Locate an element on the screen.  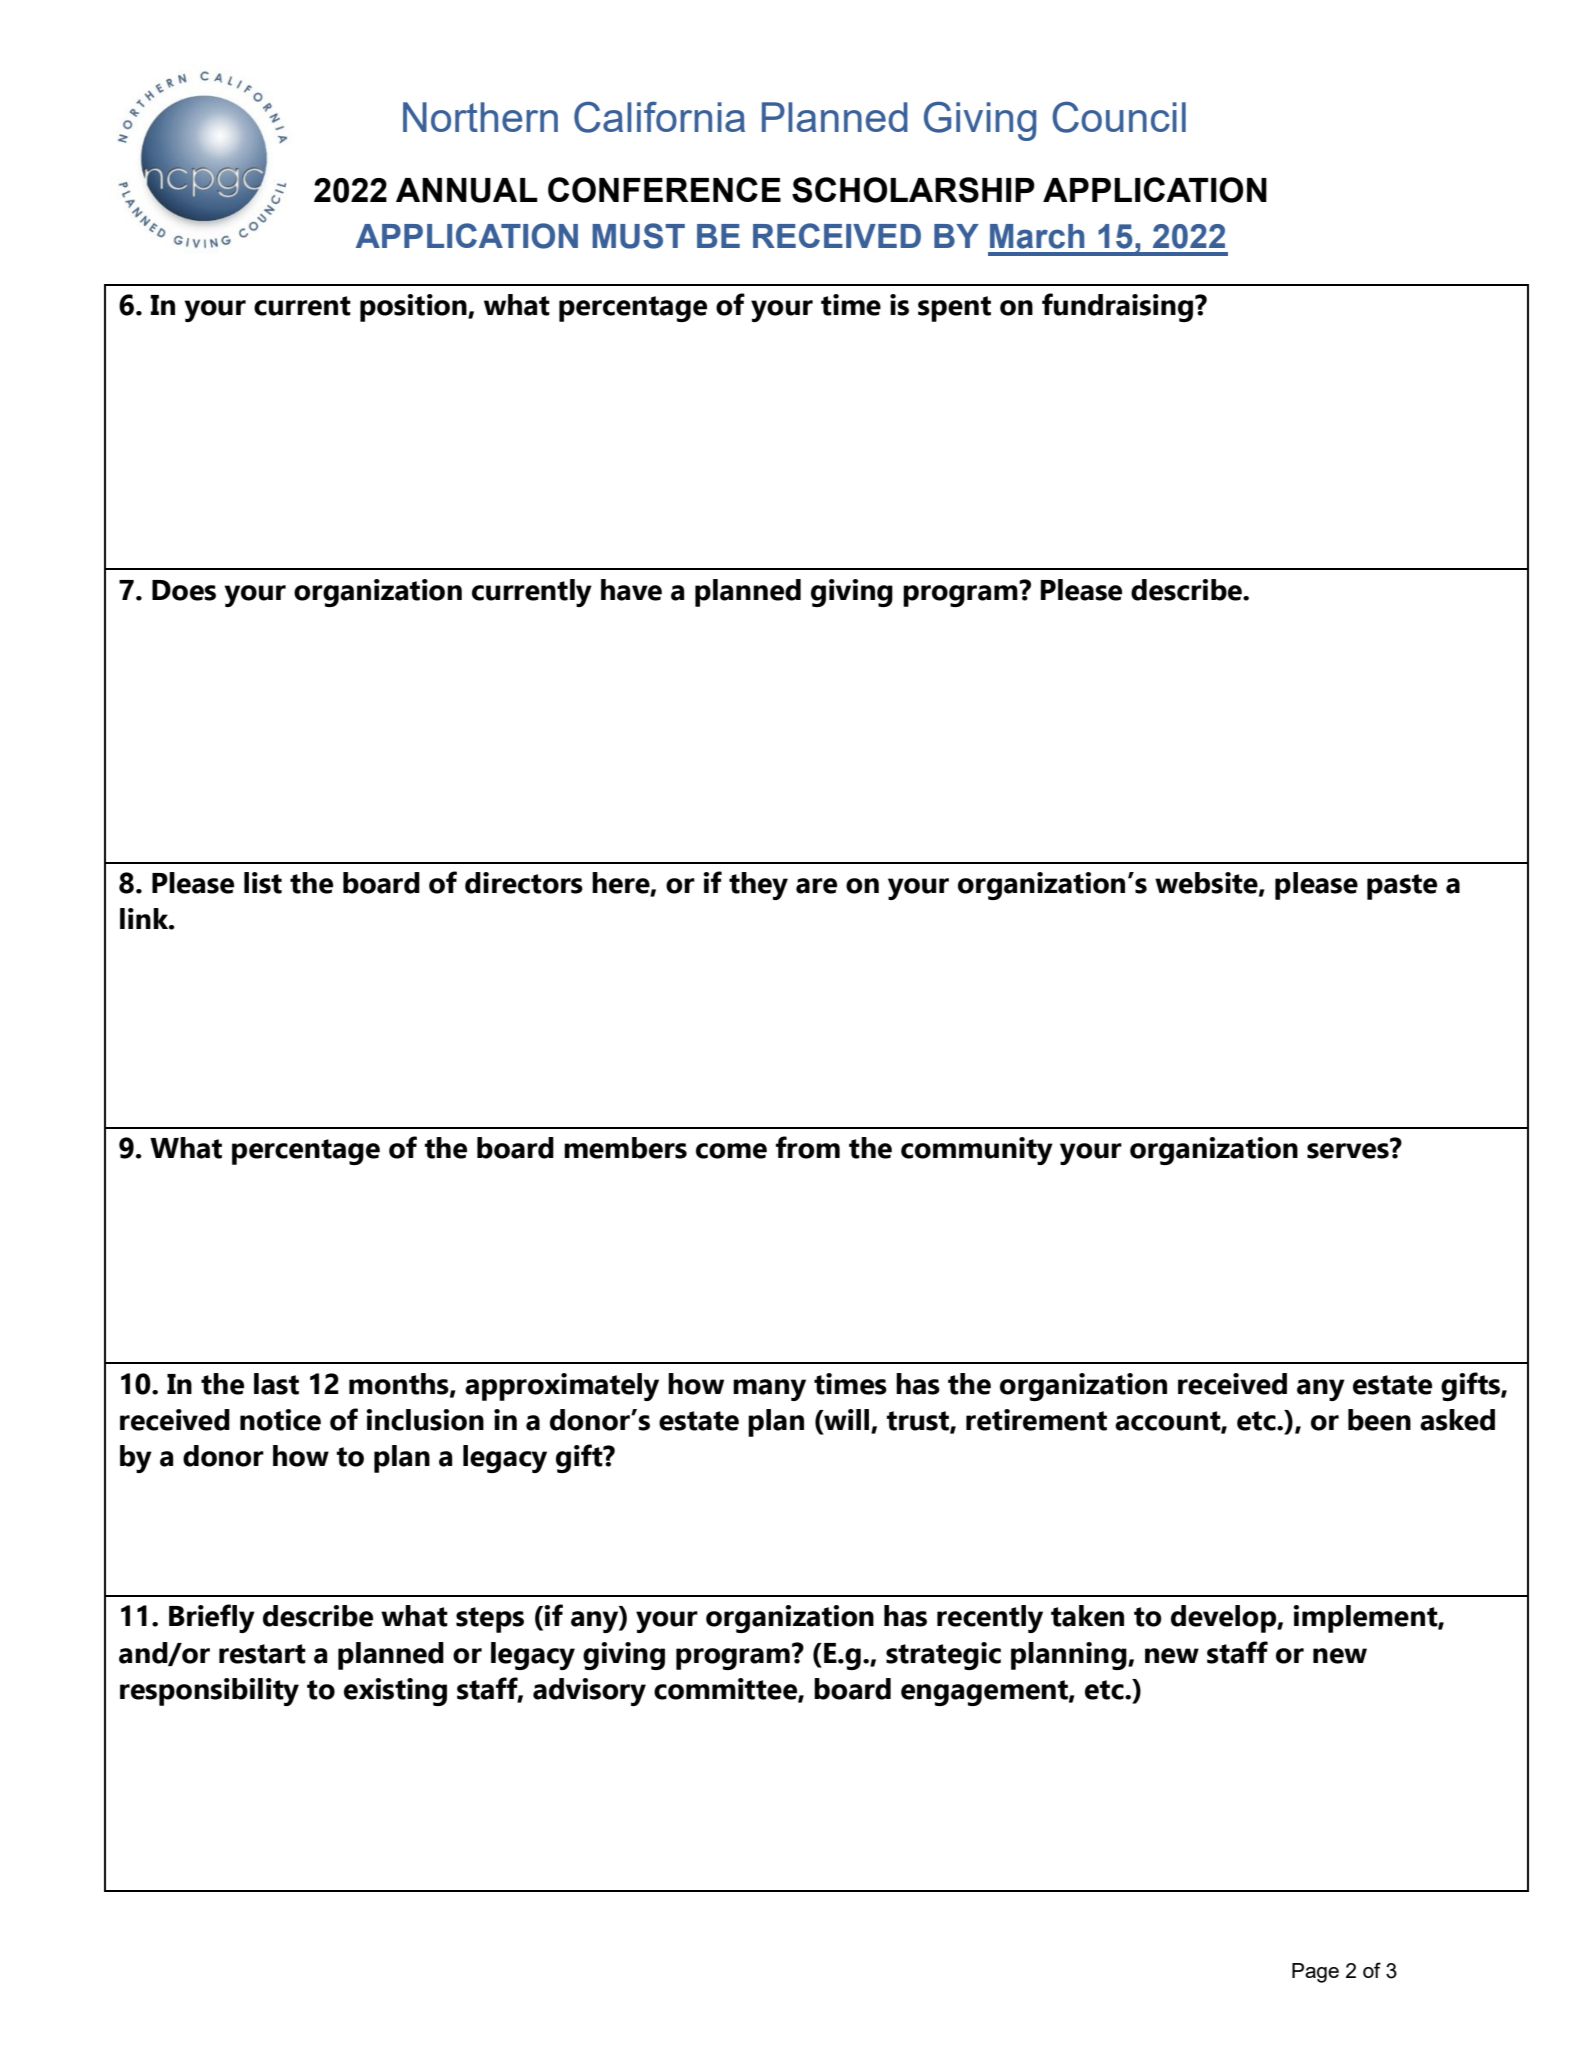
have is located at coordinates (631, 590).
